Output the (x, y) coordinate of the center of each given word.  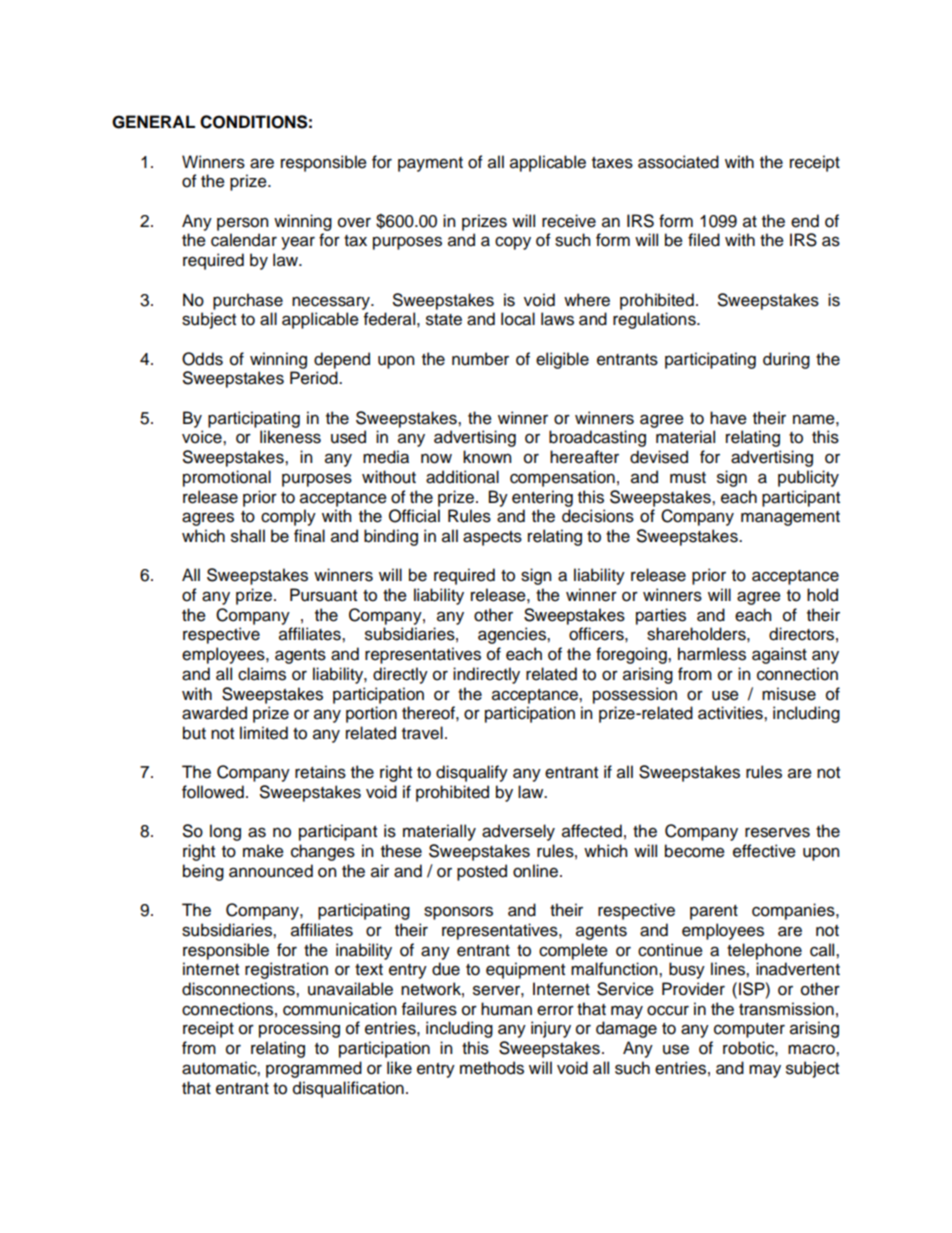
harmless (712, 654)
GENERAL (153, 122)
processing (299, 1029)
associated (678, 162)
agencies (513, 635)
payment (430, 164)
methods (492, 1068)
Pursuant (323, 595)
